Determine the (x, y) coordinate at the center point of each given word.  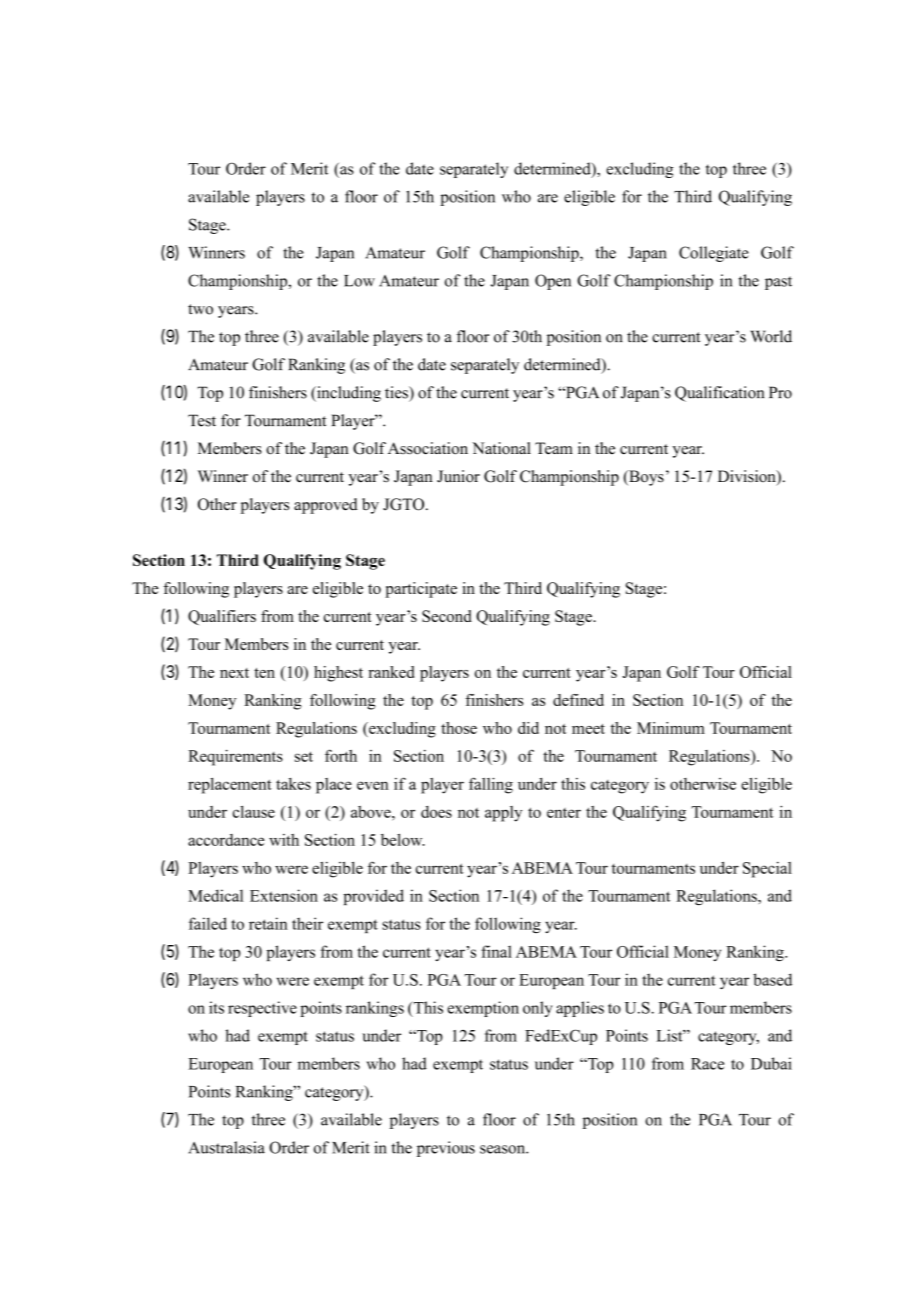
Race (707, 1064)
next (234, 673)
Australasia (226, 1147)
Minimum (671, 728)
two (200, 309)
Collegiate (714, 254)
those (459, 728)
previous (446, 1149)
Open (553, 282)
